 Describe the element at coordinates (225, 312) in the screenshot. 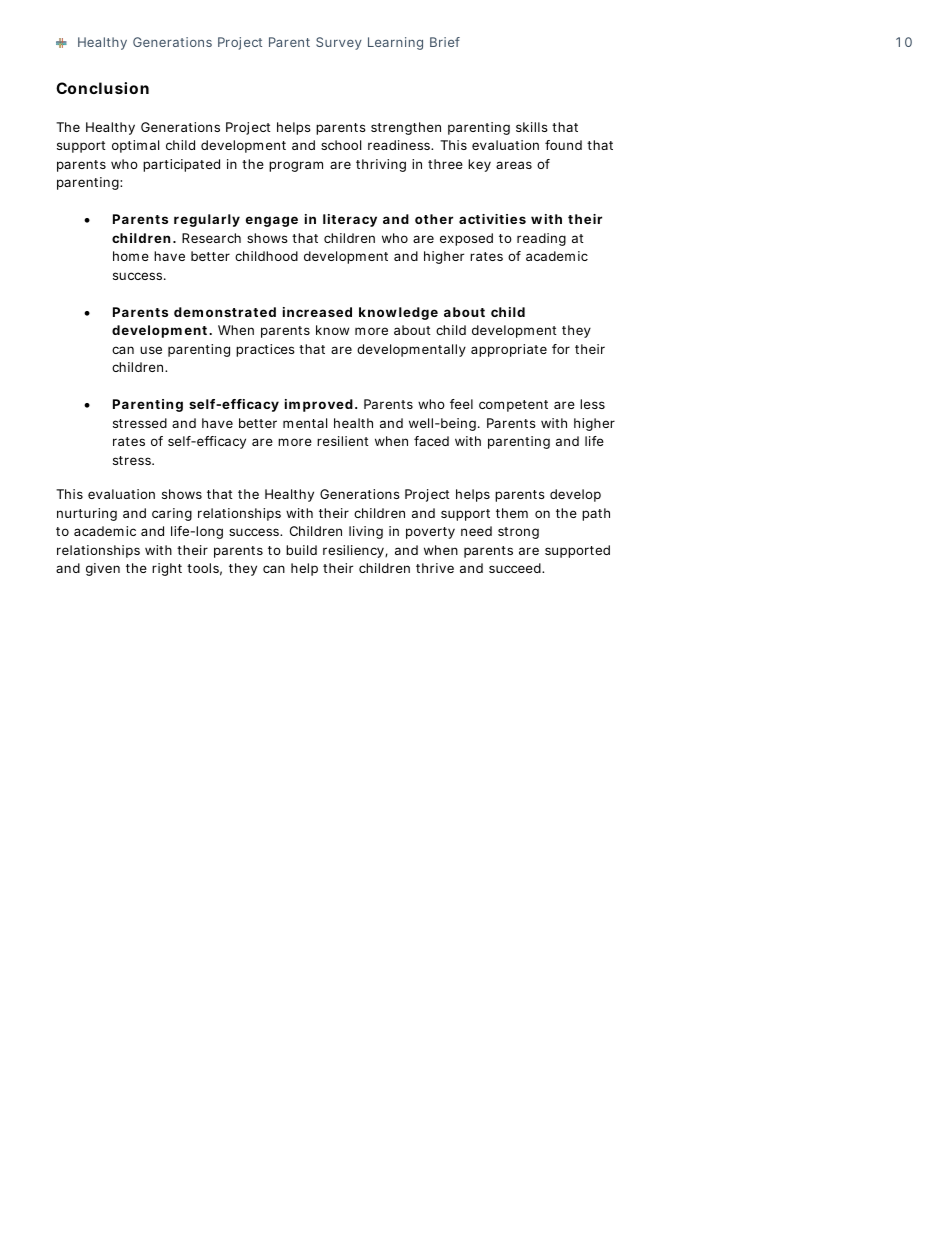

I see `demonstrated` at that location.
